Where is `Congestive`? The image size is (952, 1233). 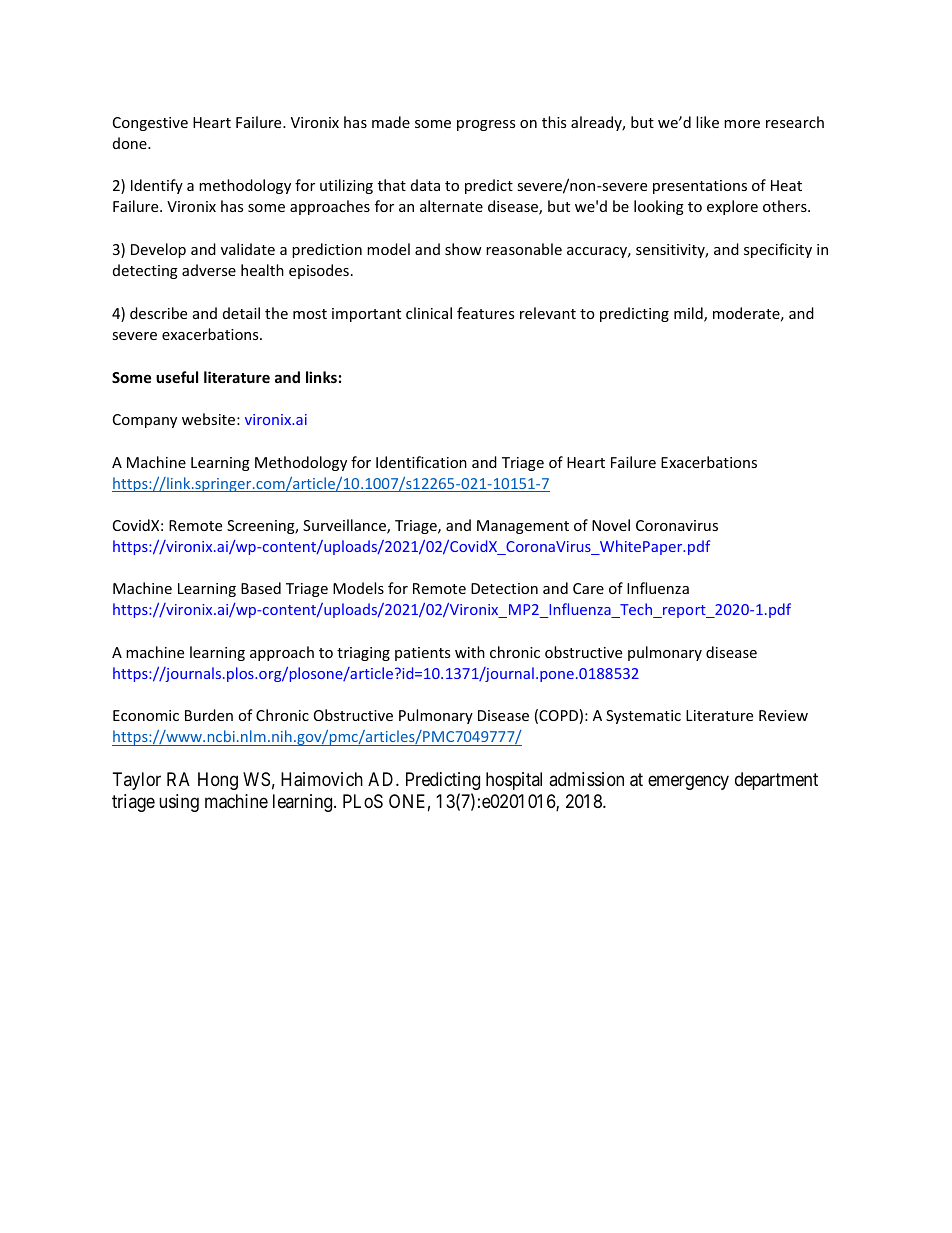 Congestive is located at coordinates (150, 124).
